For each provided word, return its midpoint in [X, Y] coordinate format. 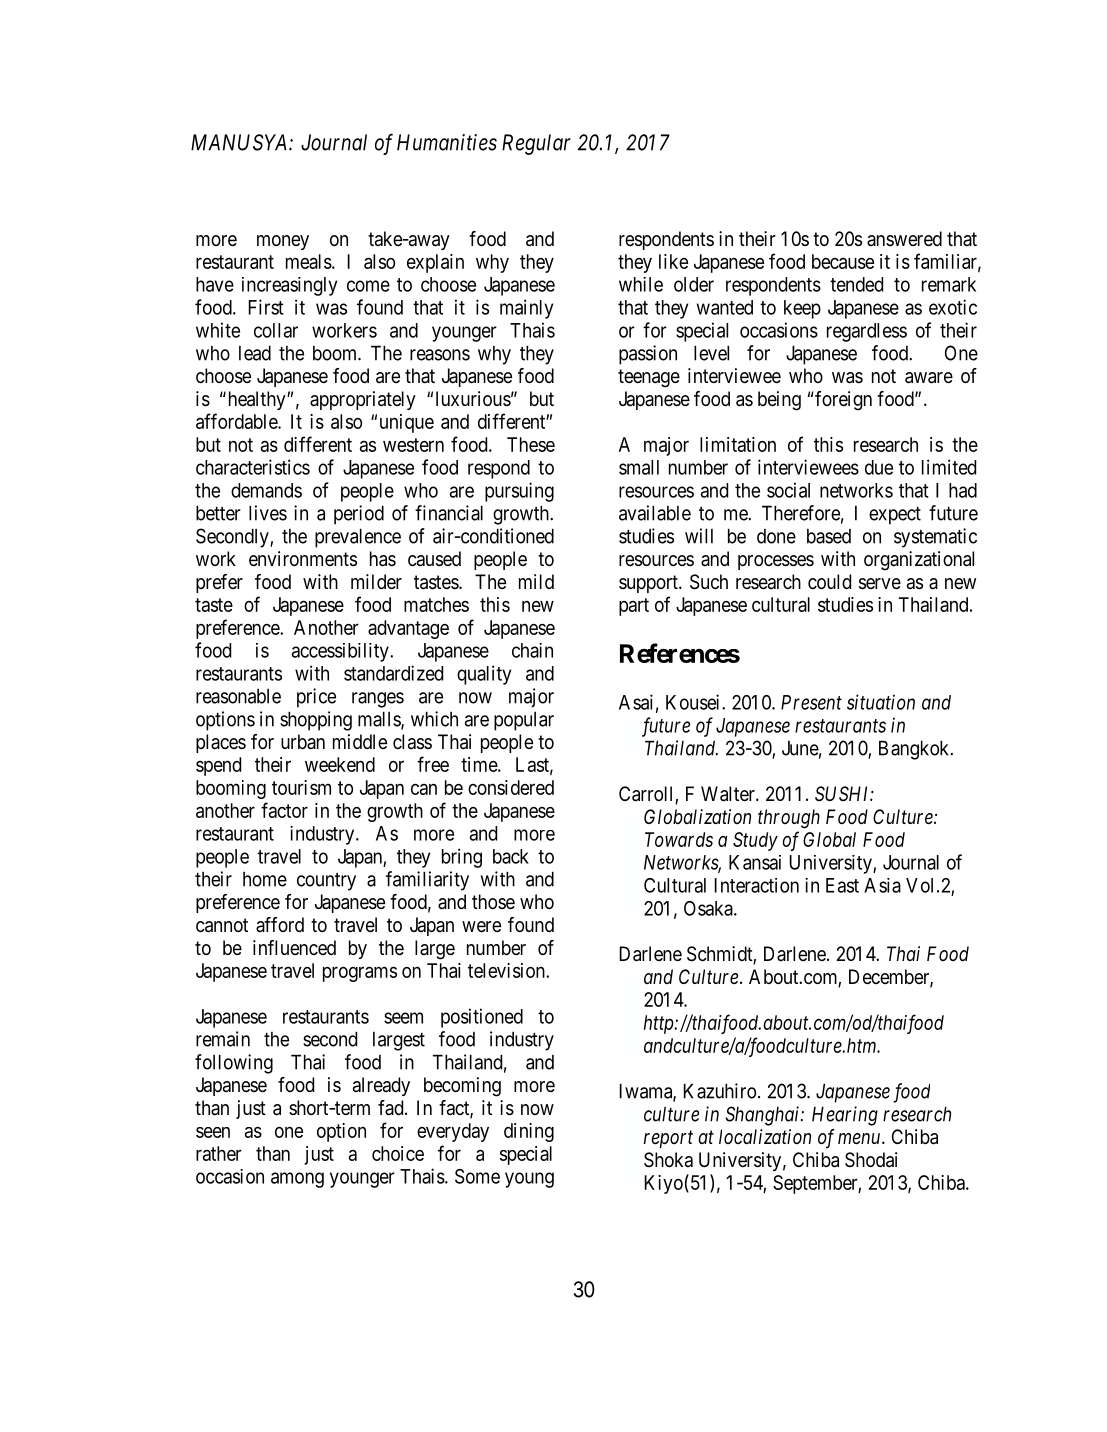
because [843, 261]
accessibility [341, 652]
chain [532, 650]
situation [881, 702]
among [297, 1180]
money [283, 242]
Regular [536, 144]
